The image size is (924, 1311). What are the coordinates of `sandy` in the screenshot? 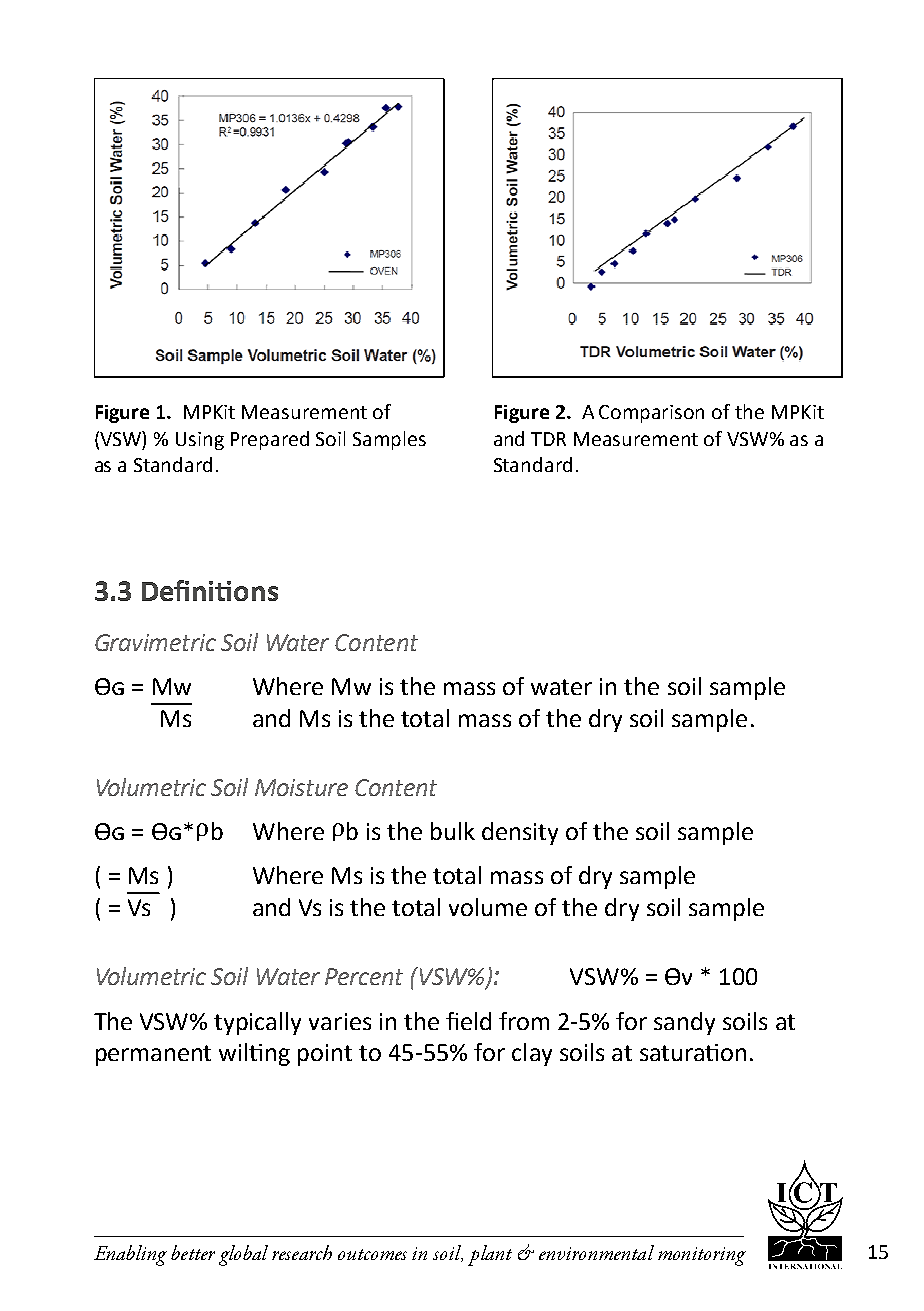 It's located at (684, 1023).
